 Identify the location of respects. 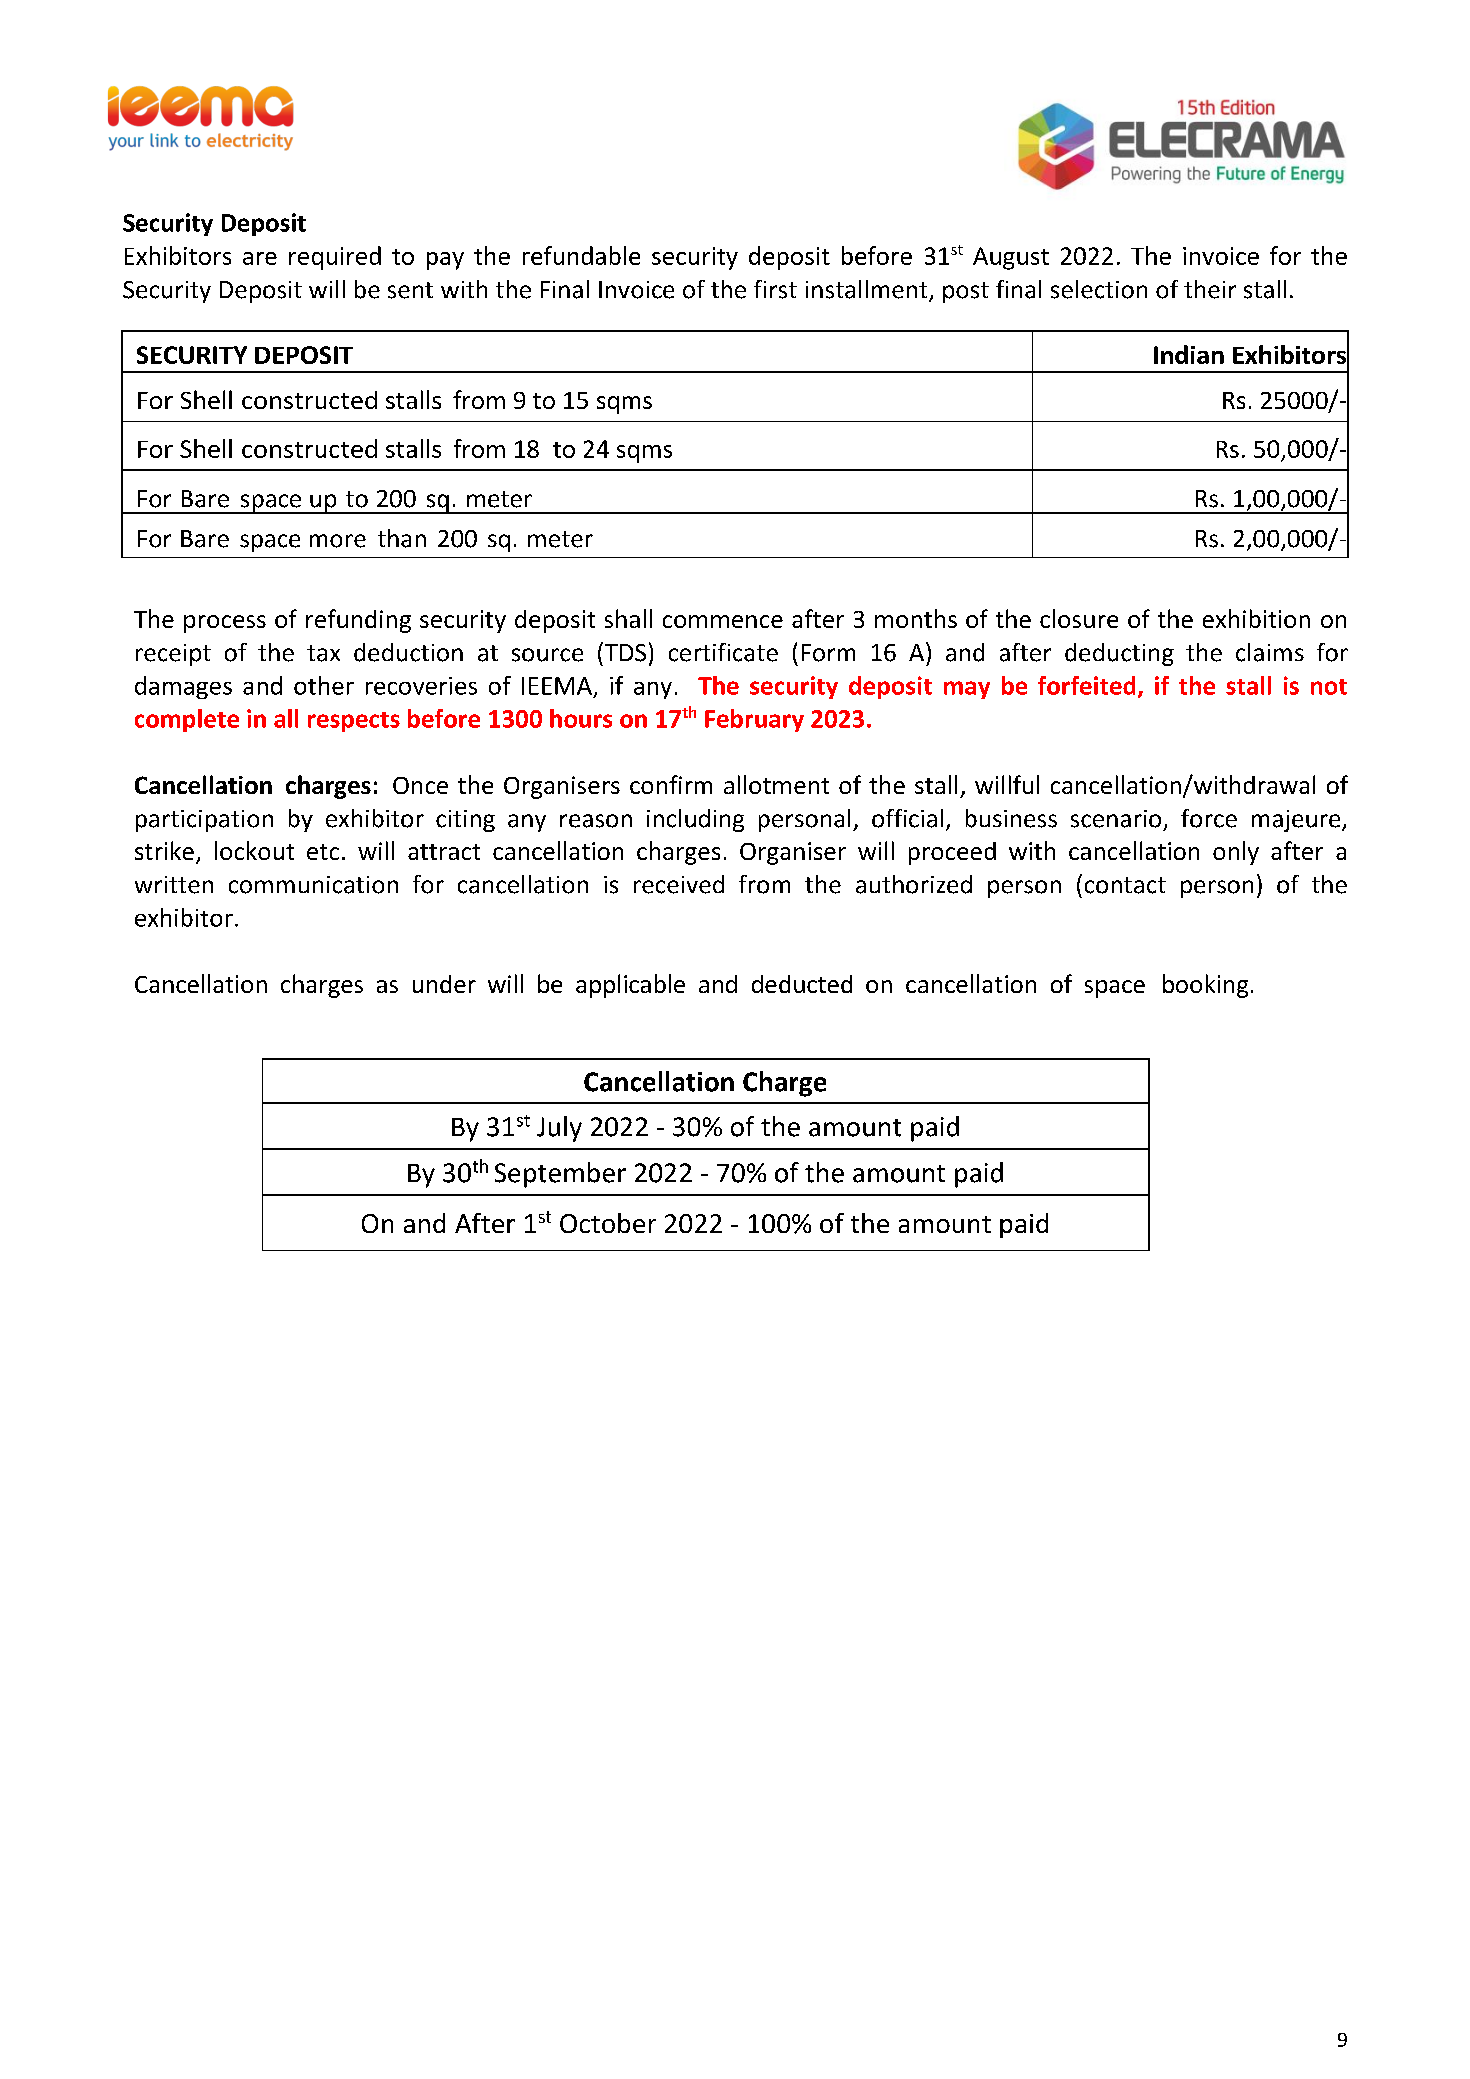
(354, 722).
